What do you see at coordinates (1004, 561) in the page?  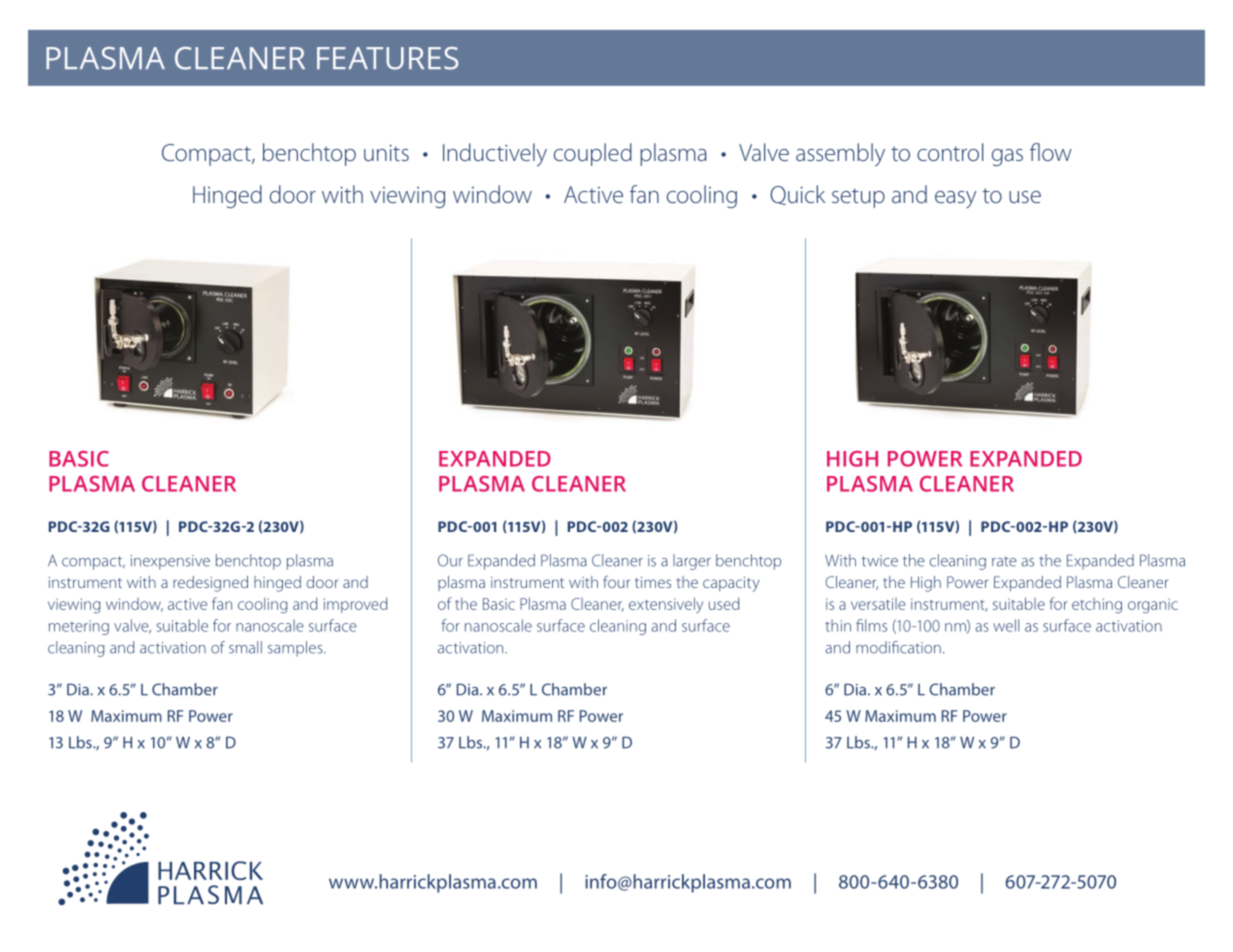 I see `rate` at bounding box center [1004, 561].
